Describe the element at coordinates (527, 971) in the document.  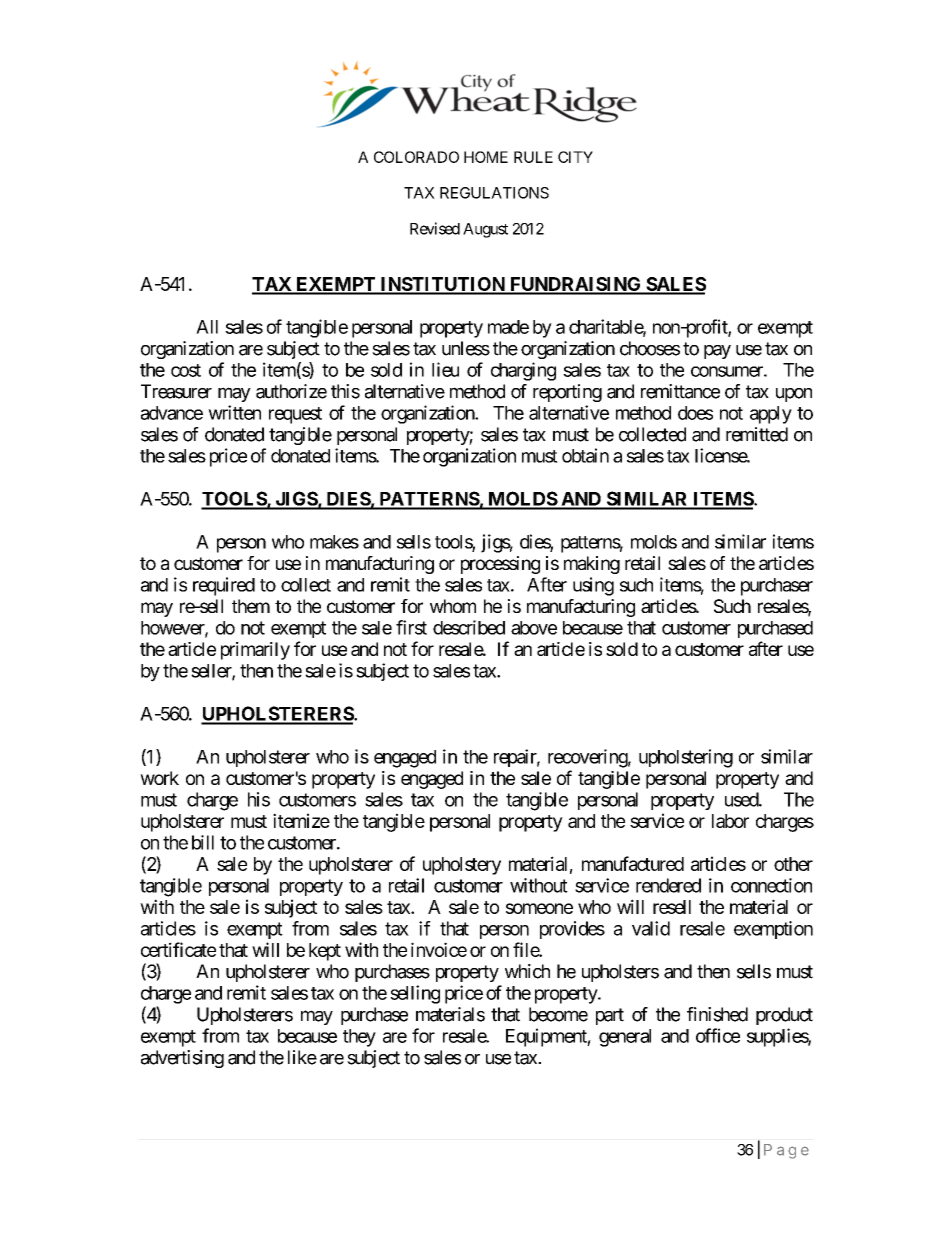
I see `which` at that location.
